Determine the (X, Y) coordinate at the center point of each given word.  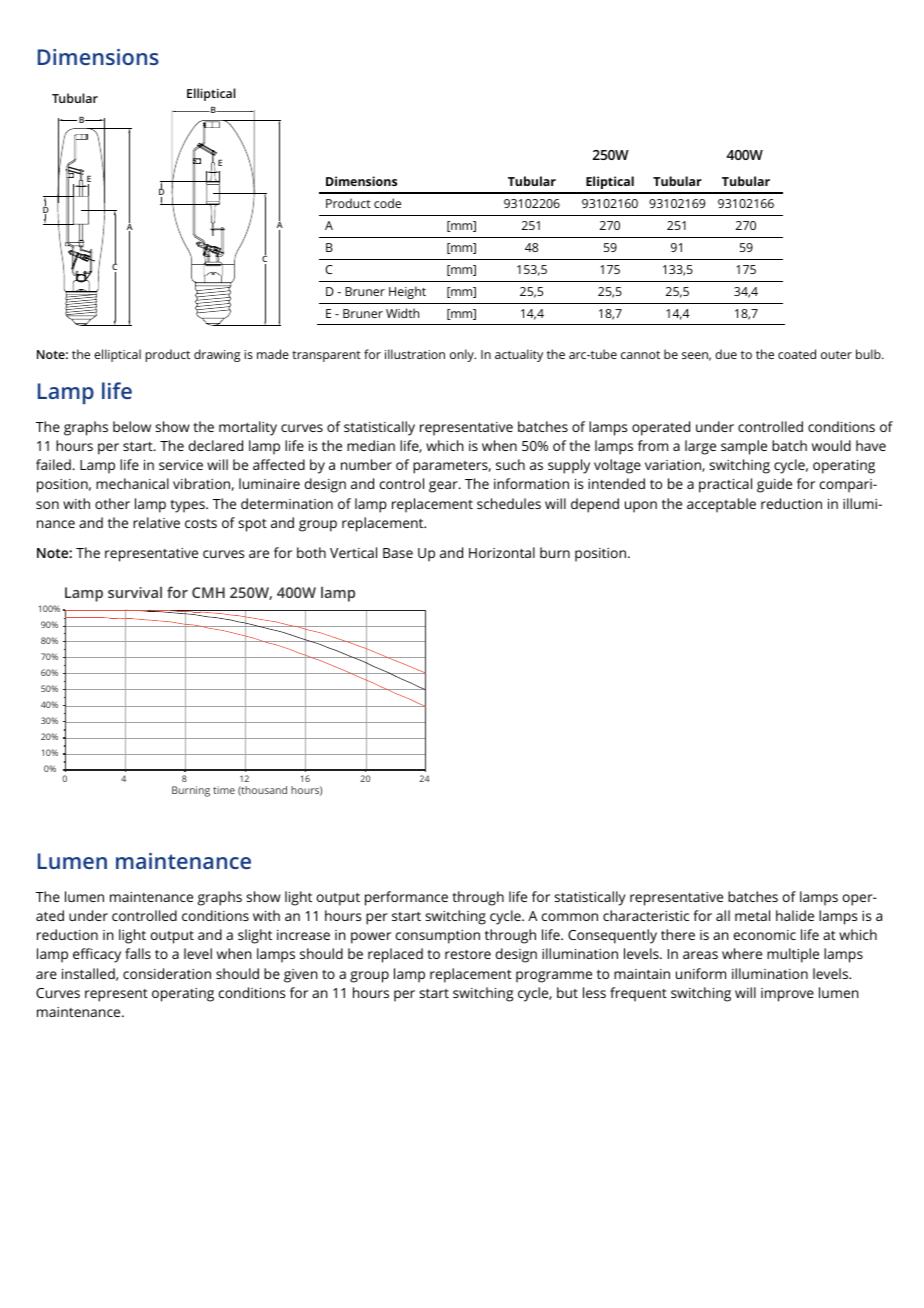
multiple (793, 955)
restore (468, 954)
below (132, 426)
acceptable (721, 505)
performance (406, 898)
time (224, 790)
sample (744, 447)
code (387, 203)
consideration (167, 973)
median (371, 445)
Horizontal (502, 552)
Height (407, 292)
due (726, 354)
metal (752, 915)
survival (135, 592)
